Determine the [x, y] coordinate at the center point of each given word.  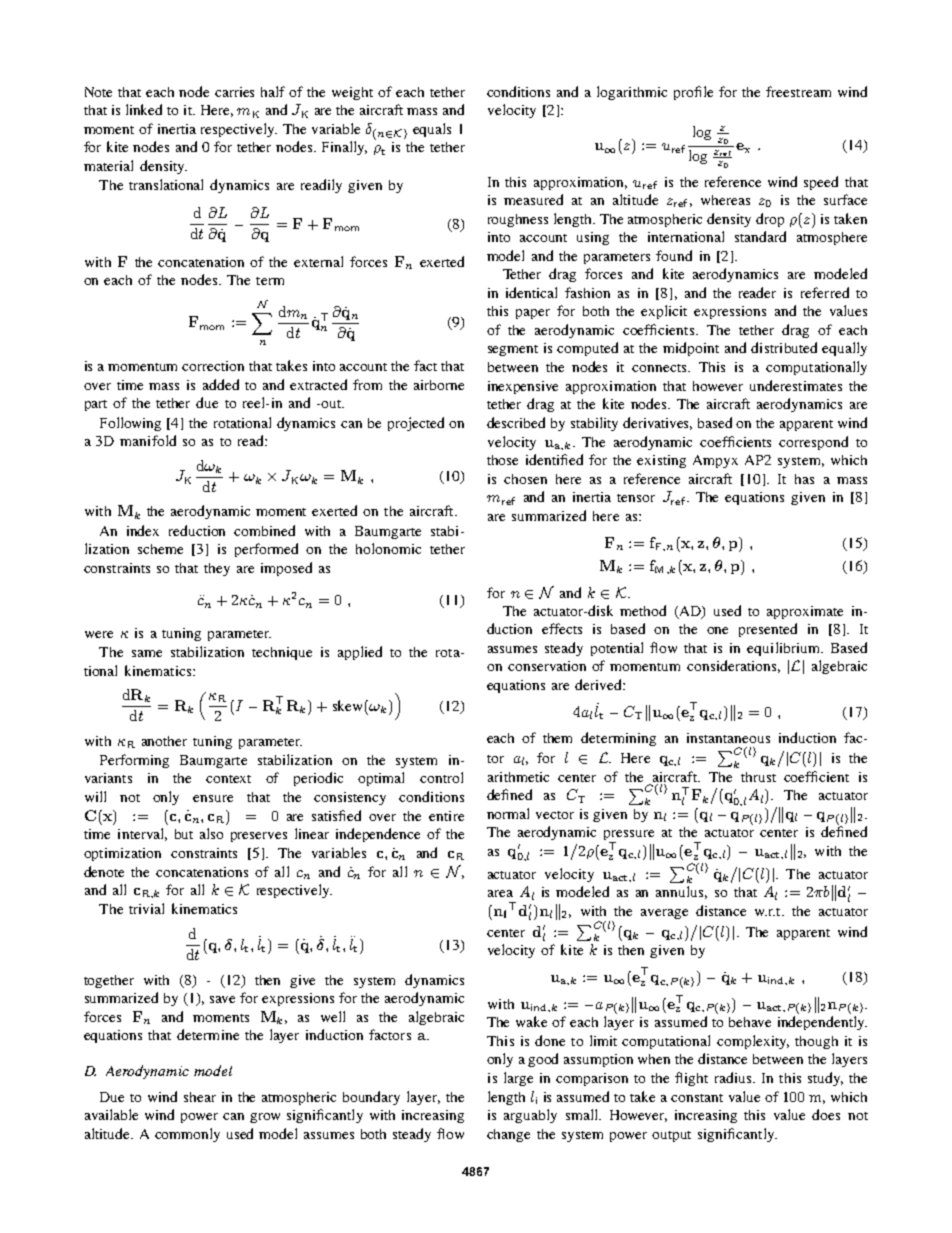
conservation [547, 666]
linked [144, 109]
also [211, 833]
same [147, 653]
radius [734, 1077]
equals [432, 130]
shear [200, 1097]
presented [768, 630]
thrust [758, 777]
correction [213, 366]
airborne [439, 385]
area [500, 893]
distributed [784, 347]
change [508, 1135]
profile [693, 93]
